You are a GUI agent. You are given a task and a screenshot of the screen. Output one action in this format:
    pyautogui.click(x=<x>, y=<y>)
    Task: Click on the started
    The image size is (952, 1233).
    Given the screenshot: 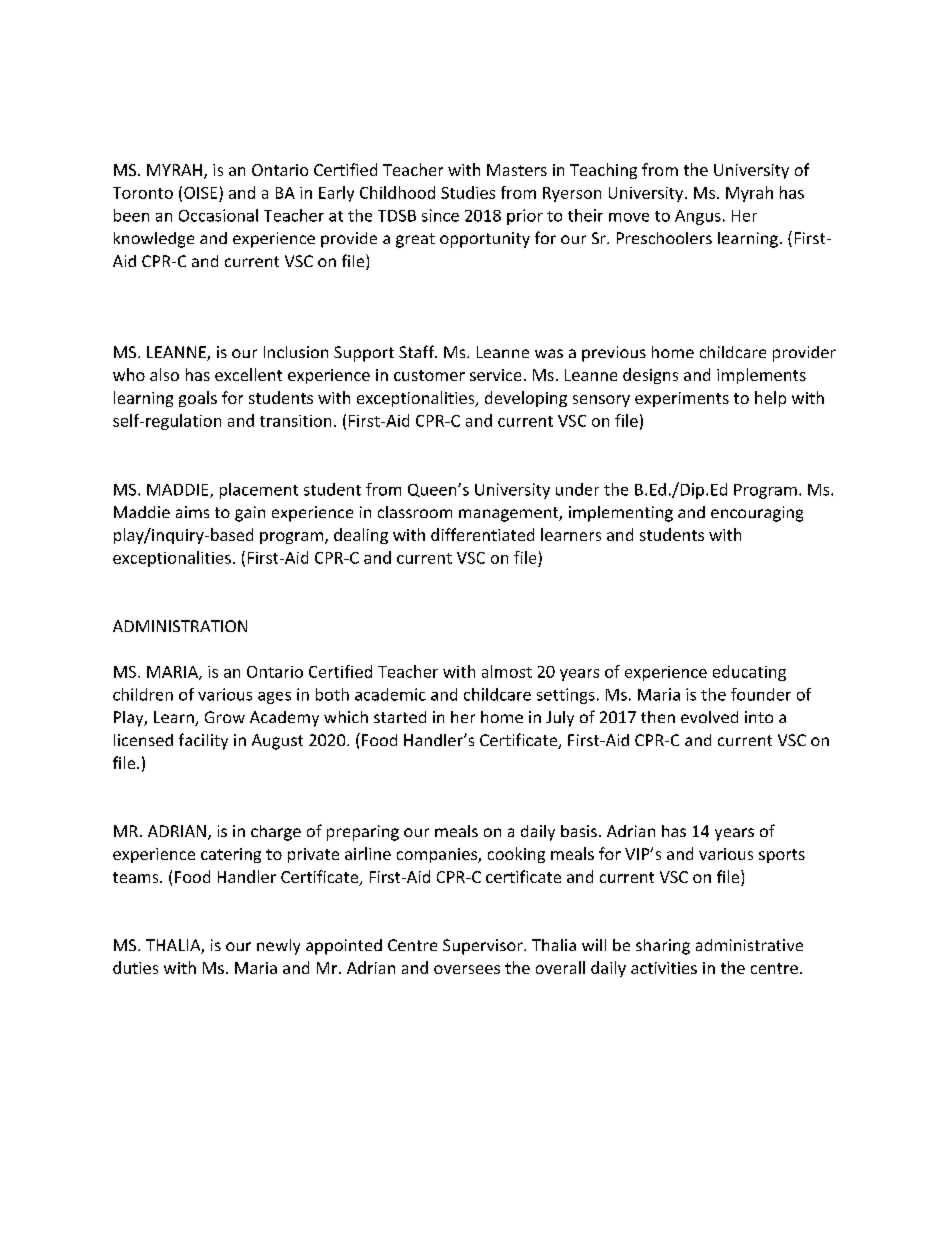 What is the action you would take?
    pyautogui.click(x=400, y=717)
